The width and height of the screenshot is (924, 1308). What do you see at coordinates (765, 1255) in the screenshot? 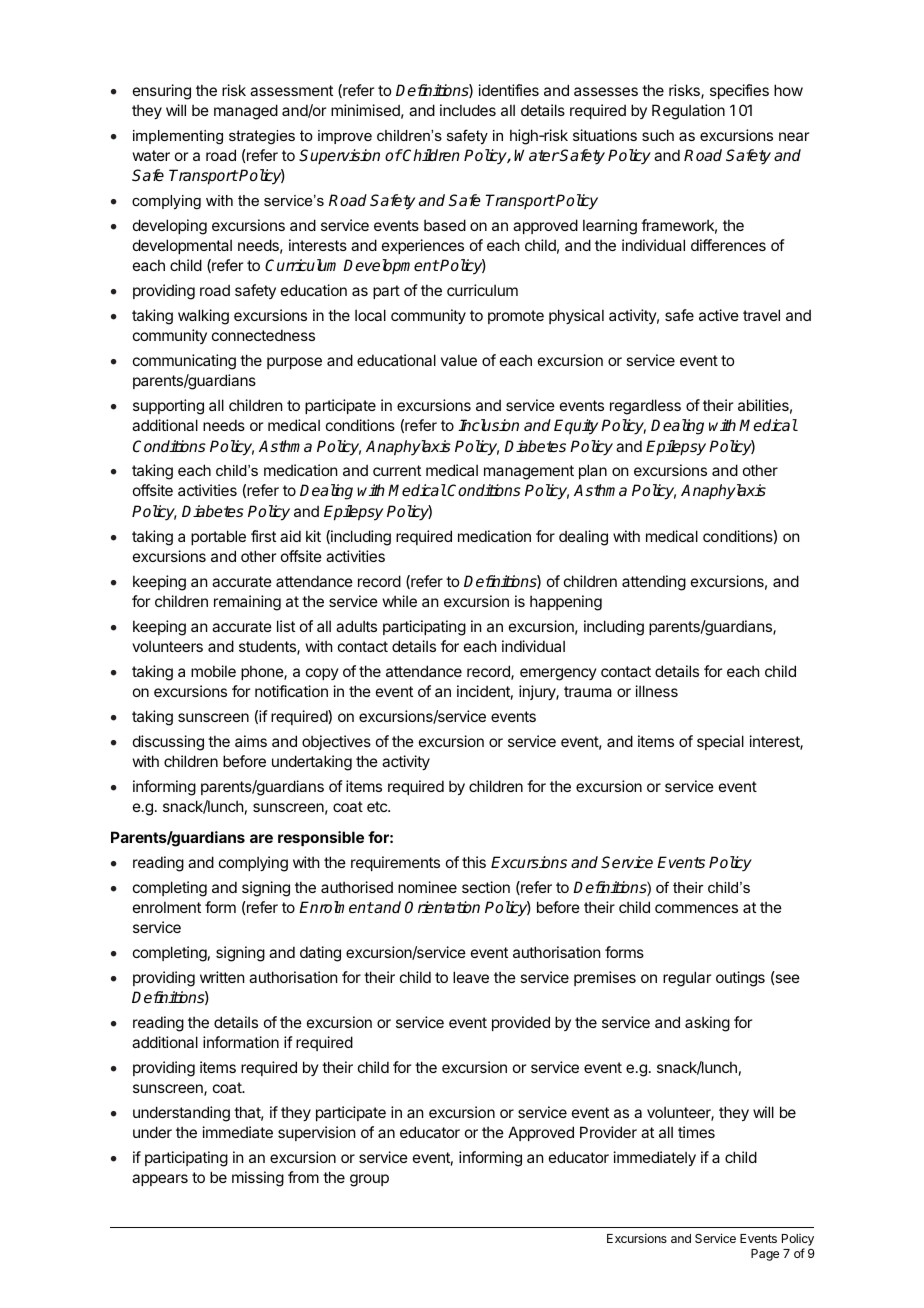
I see `Page` at bounding box center [765, 1255].
